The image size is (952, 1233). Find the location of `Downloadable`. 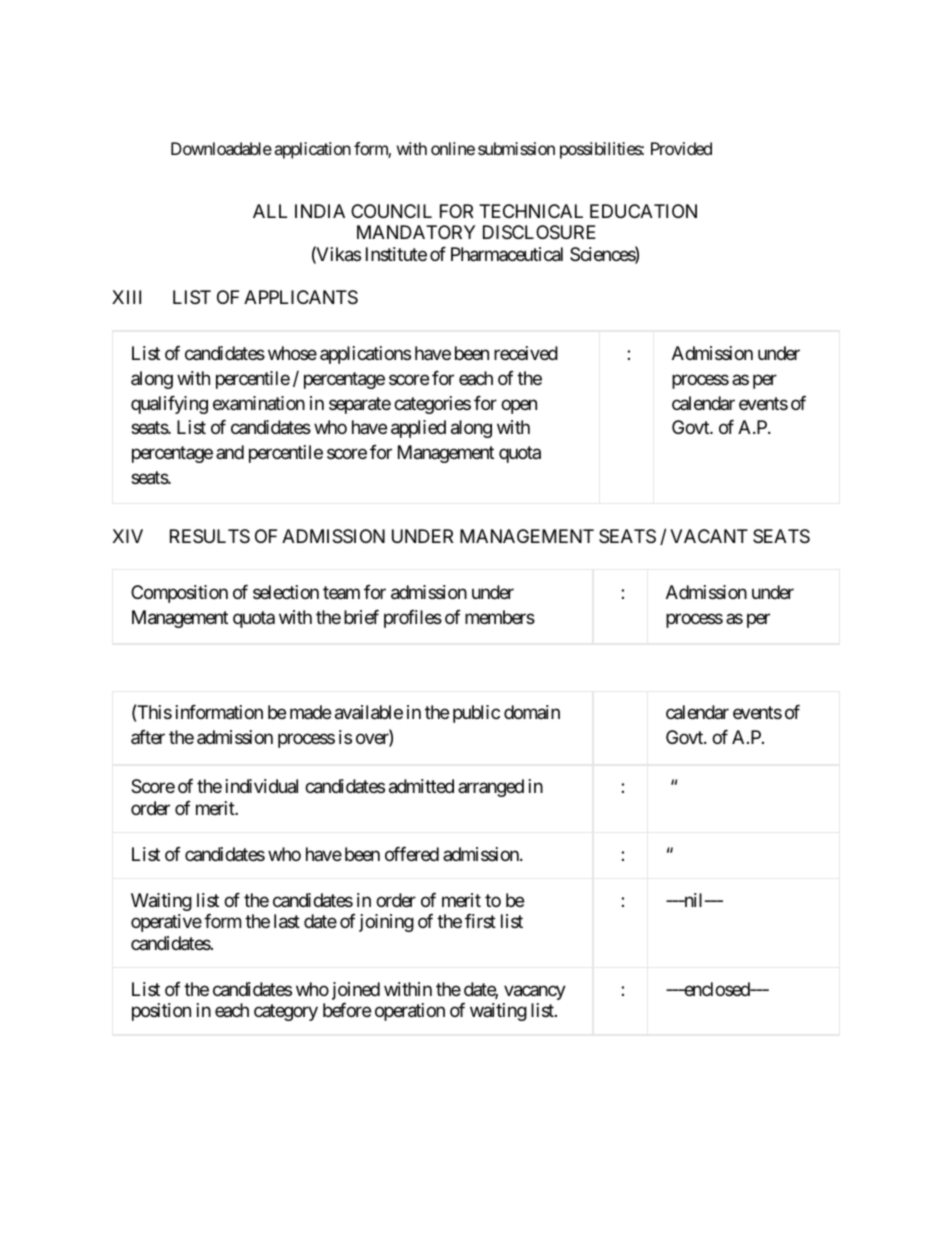

Downloadable is located at coordinates (221, 148).
